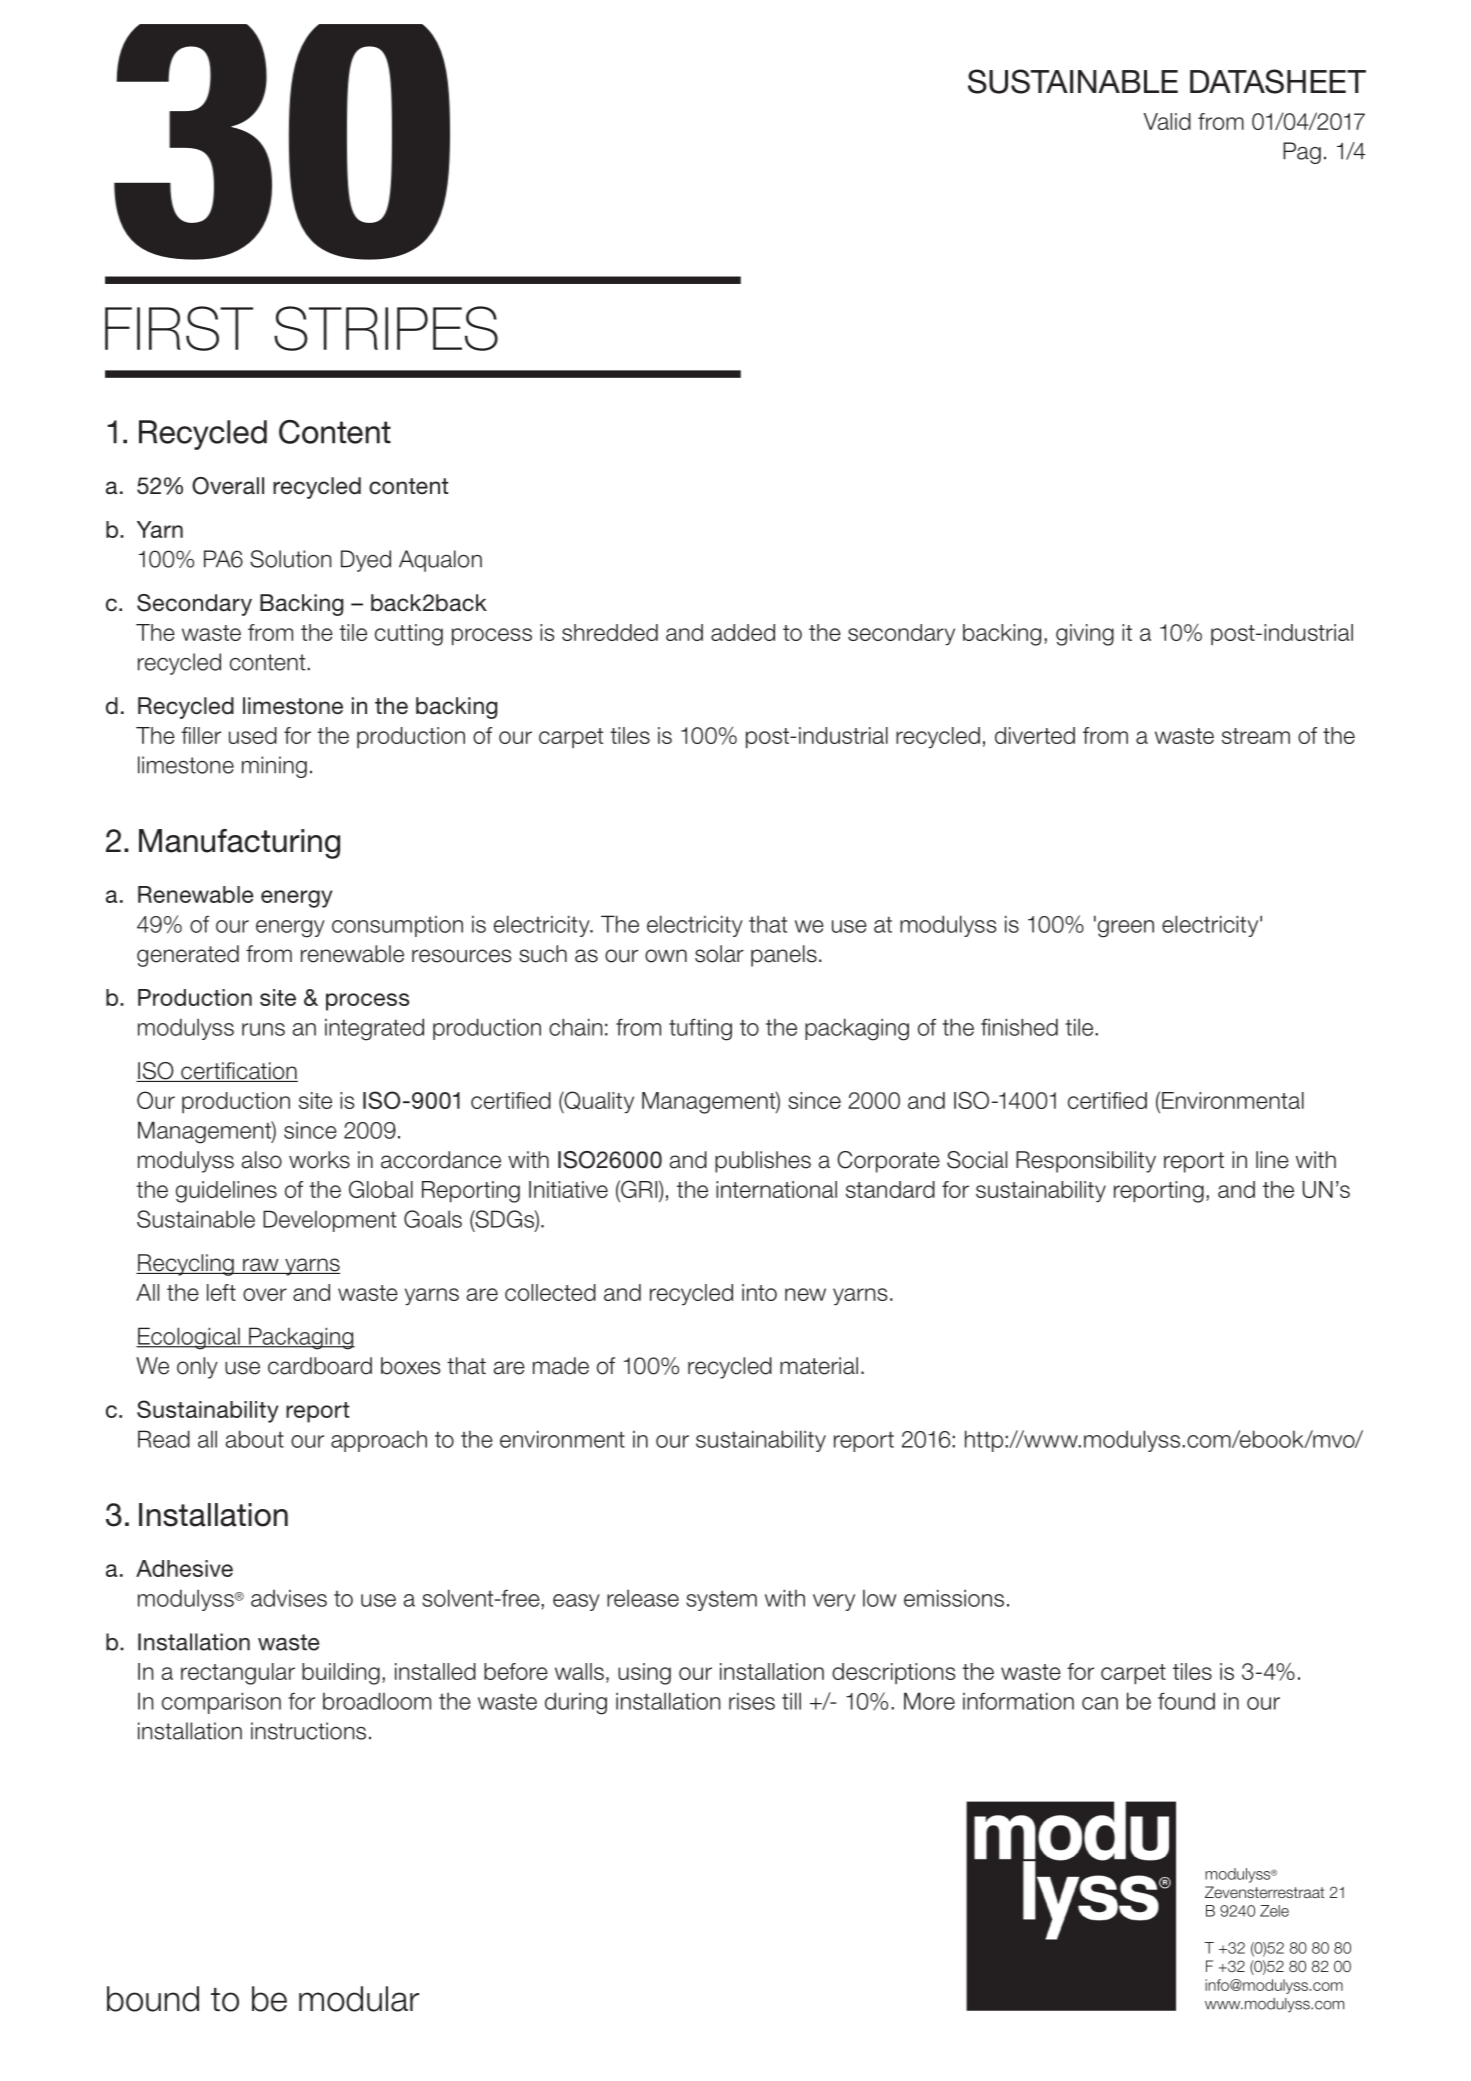 This screenshot has width=1471, height=2081. Describe the element at coordinates (1019, 1027) in the screenshot. I see `finished` at that location.
